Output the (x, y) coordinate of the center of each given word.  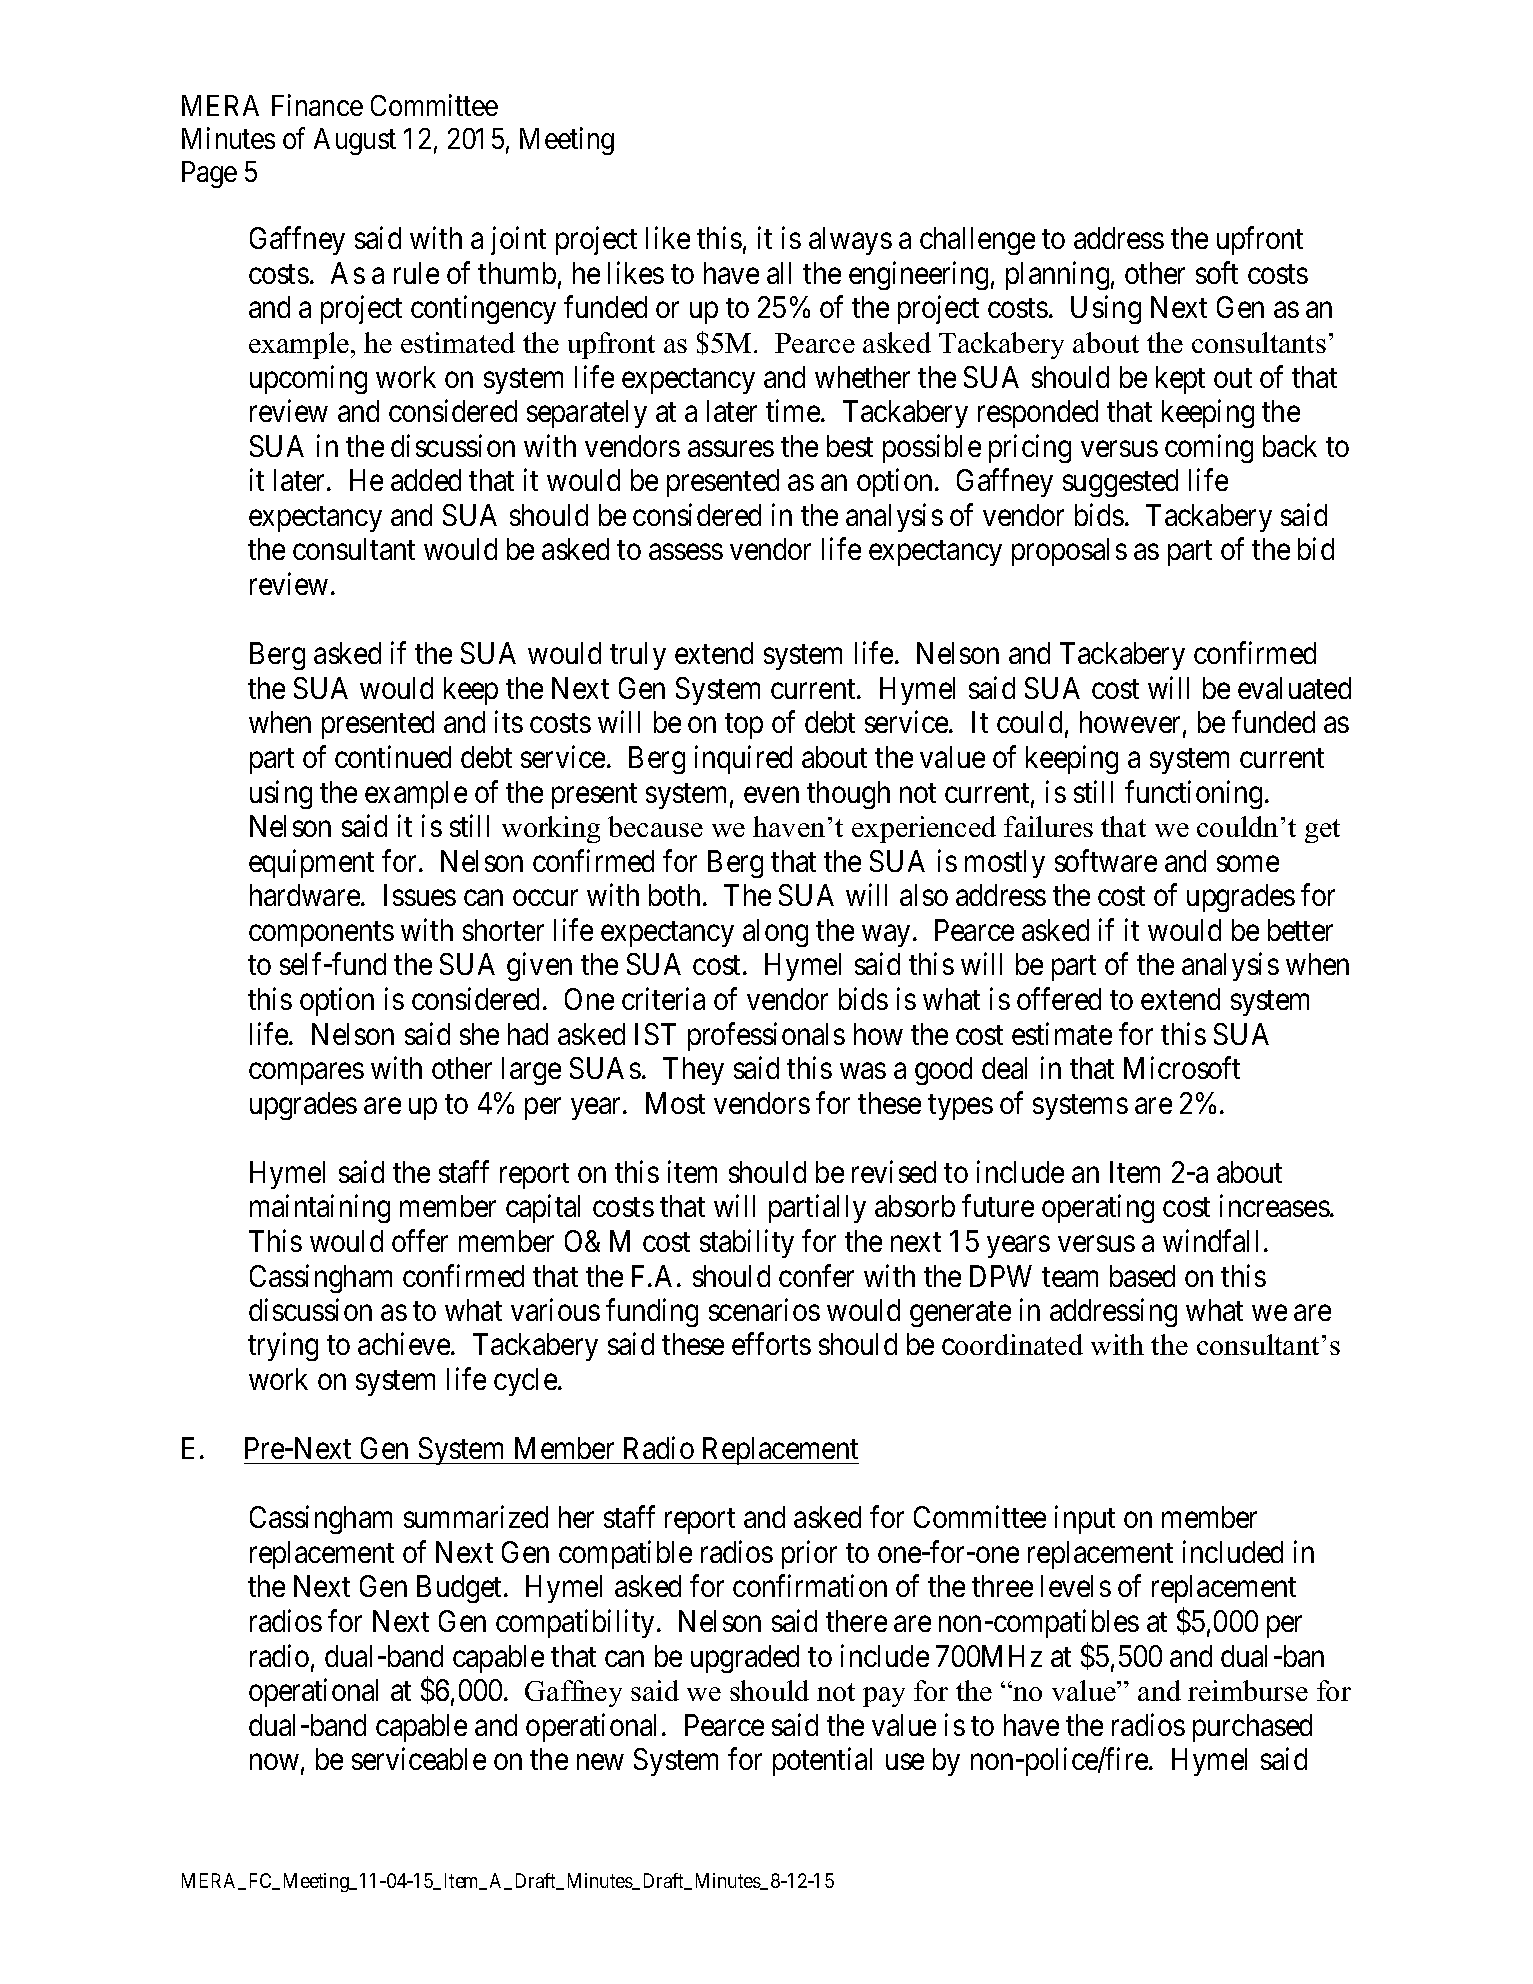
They (693, 1071)
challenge (977, 241)
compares (306, 1074)
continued (393, 756)
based (1142, 1276)
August (355, 141)
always (850, 241)
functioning (1193, 794)
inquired (743, 759)
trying (283, 1347)
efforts (771, 1344)
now (274, 1762)
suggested (1120, 483)
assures (731, 449)
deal (1004, 1068)
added (426, 480)
